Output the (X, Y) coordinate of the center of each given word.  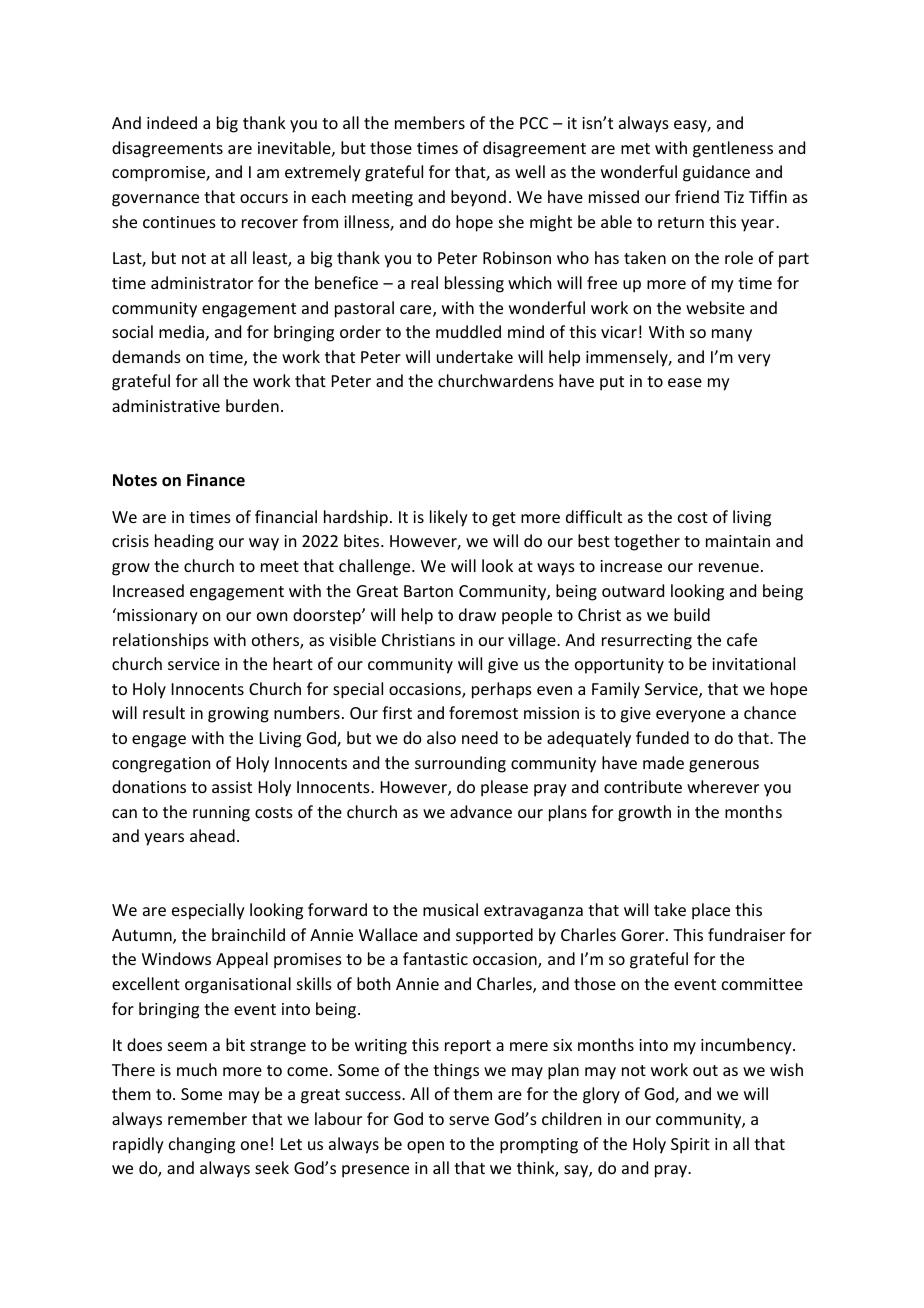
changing (202, 1145)
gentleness (733, 149)
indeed (172, 122)
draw (477, 614)
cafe (742, 639)
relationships (161, 641)
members (430, 122)
